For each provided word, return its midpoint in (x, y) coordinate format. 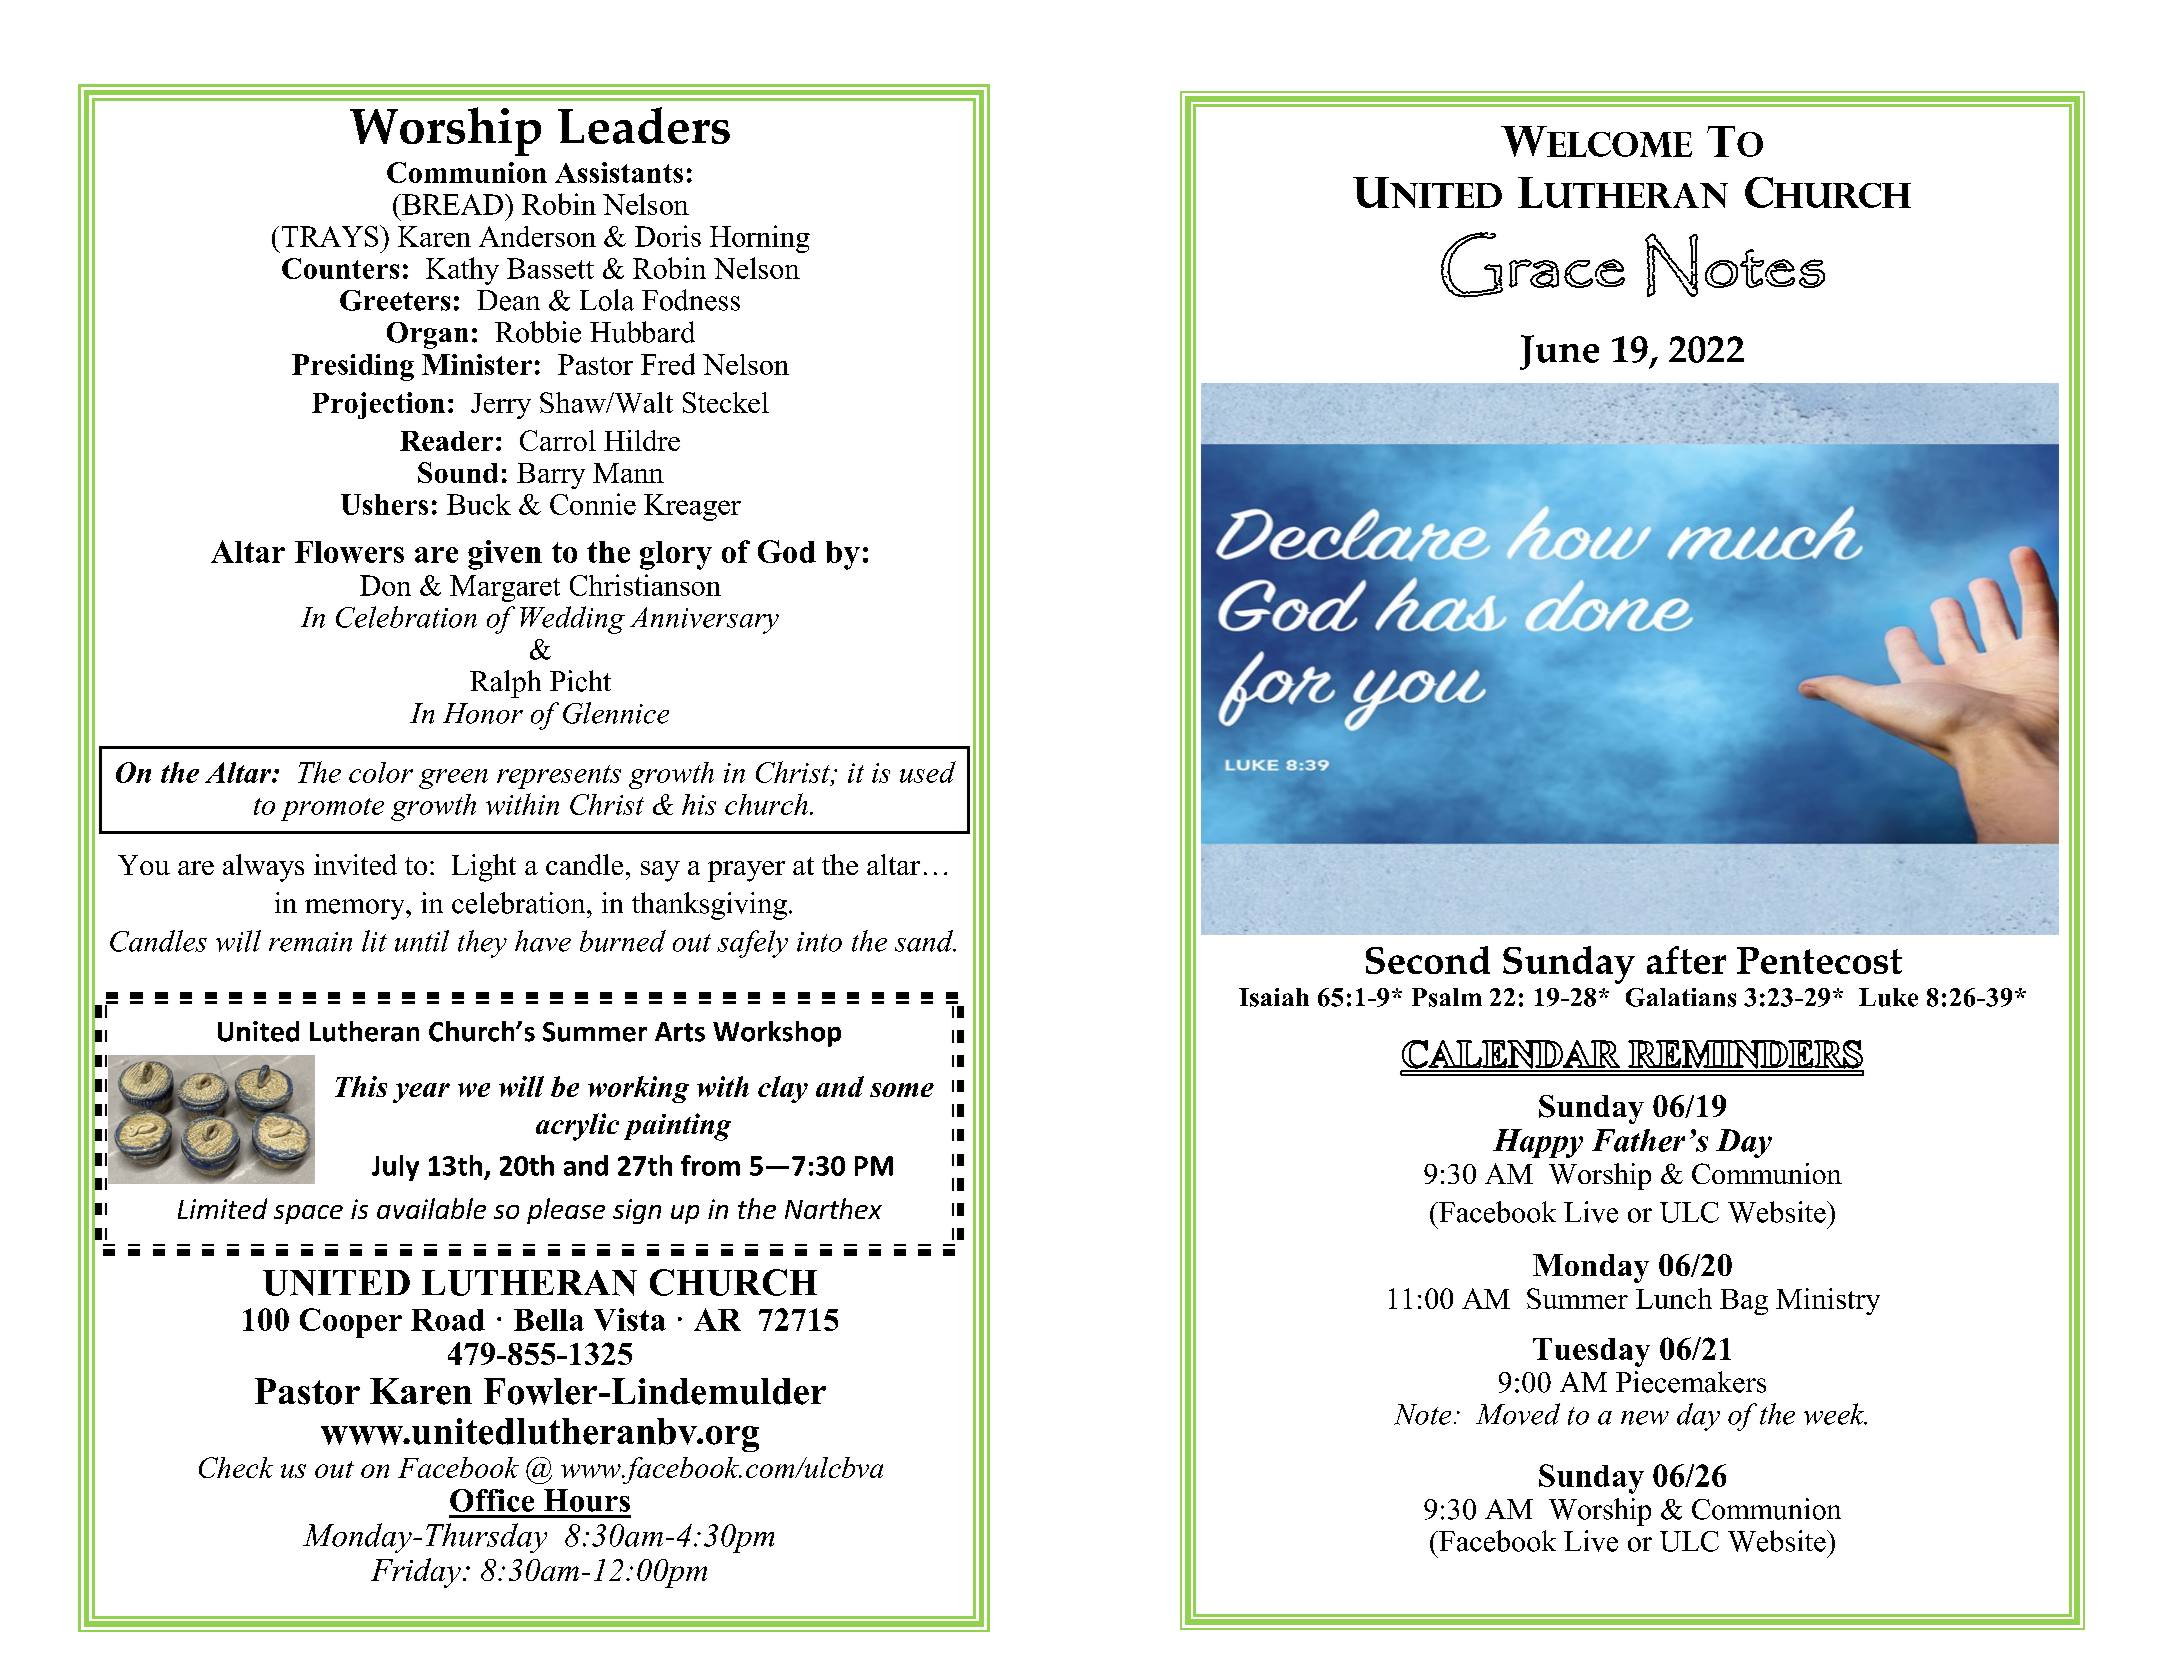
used (928, 772)
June (1559, 352)
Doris (668, 236)
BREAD (451, 204)
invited (355, 864)
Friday (416, 1573)
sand (925, 941)
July (395, 1168)
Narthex (833, 1208)
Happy (1538, 1143)
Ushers (384, 504)
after (1686, 960)
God (787, 551)
